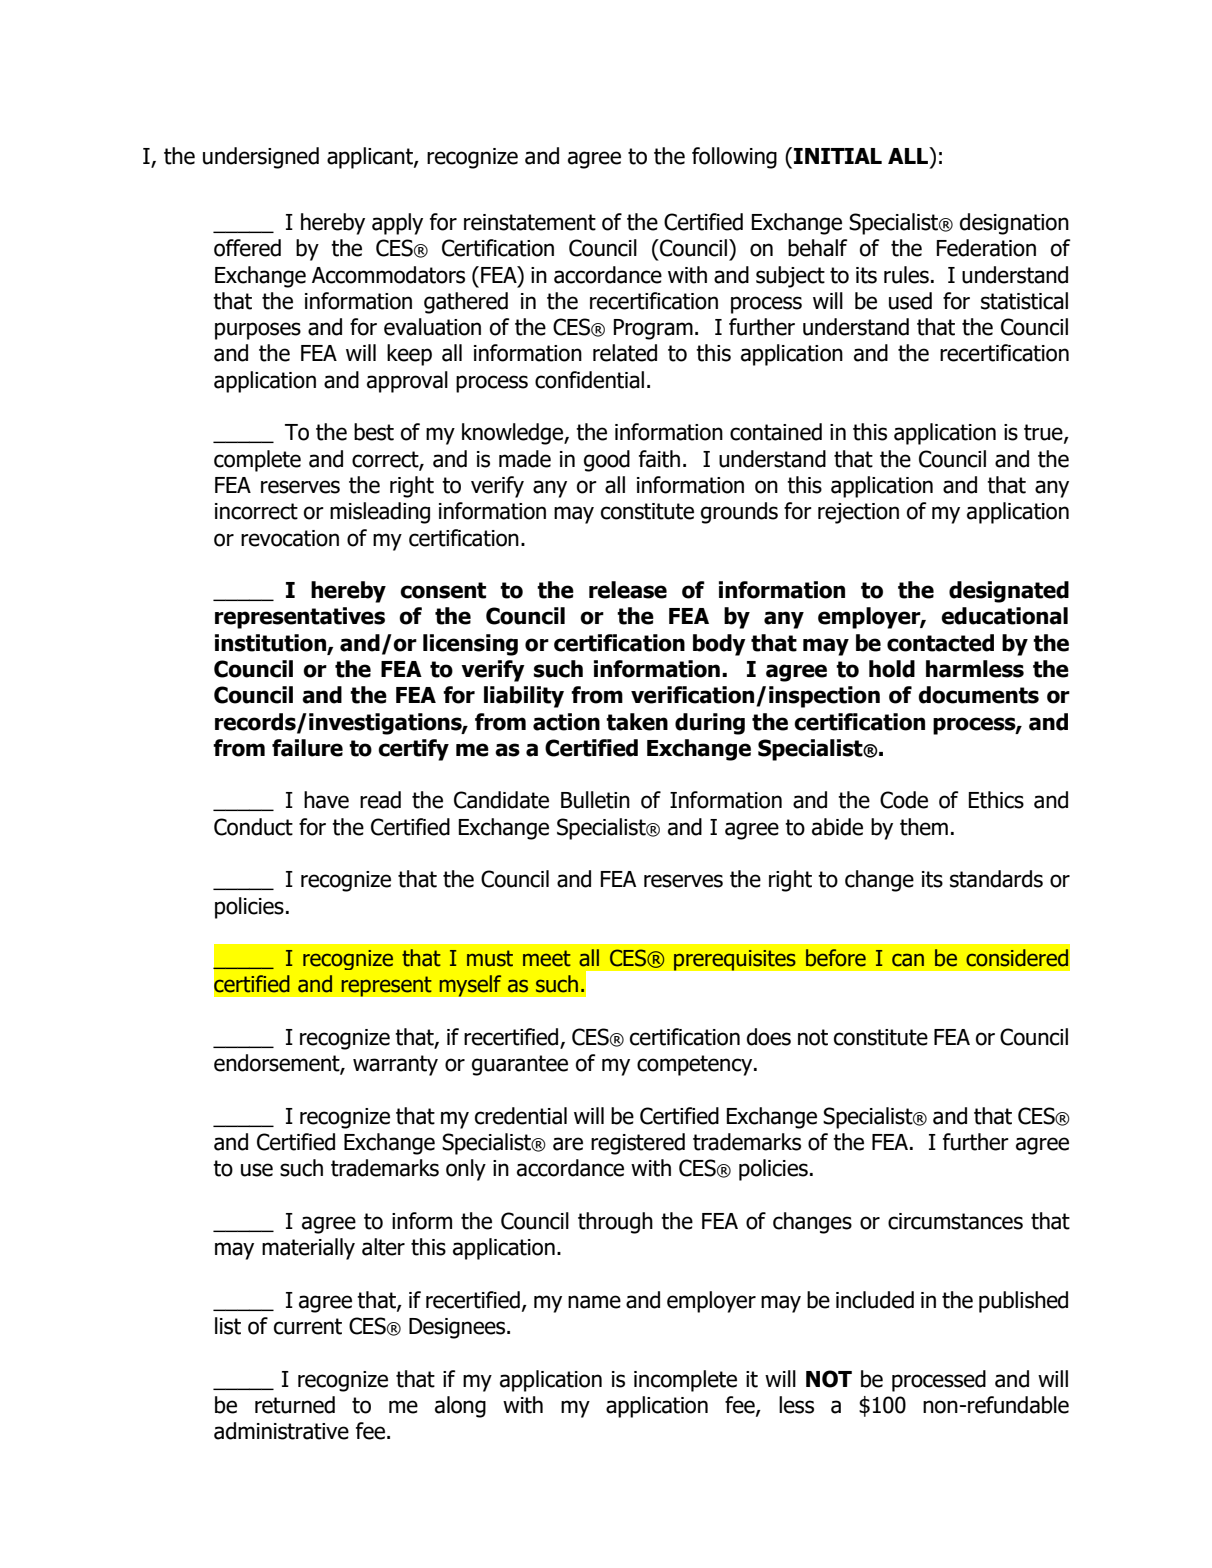 The image size is (1212, 1568). What do you see at coordinates (659, 459) in the screenshot?
I see `faith` at bounding box center [659, 459].
